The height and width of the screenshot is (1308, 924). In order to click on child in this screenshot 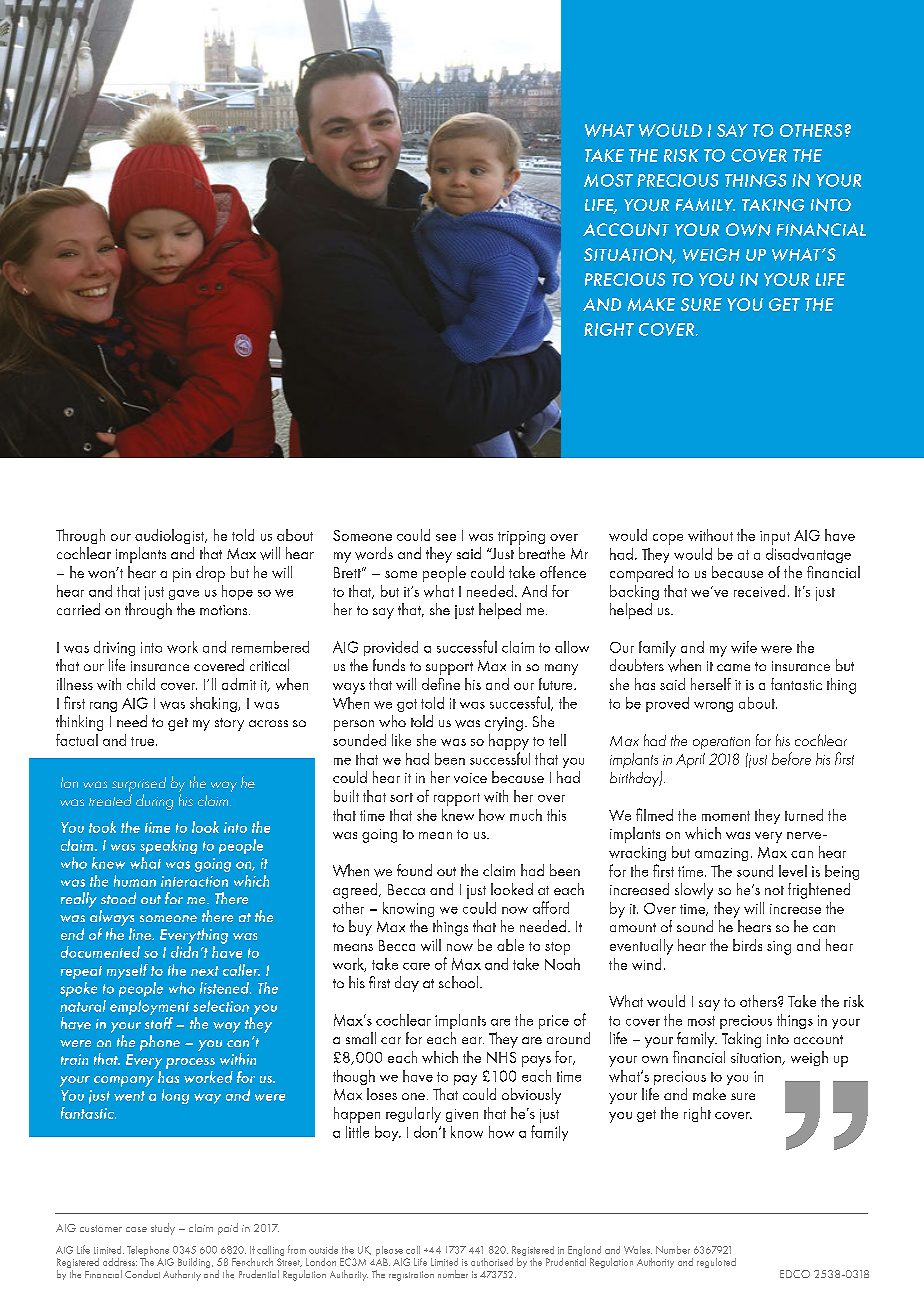, I will do `click(141, 684)`.
